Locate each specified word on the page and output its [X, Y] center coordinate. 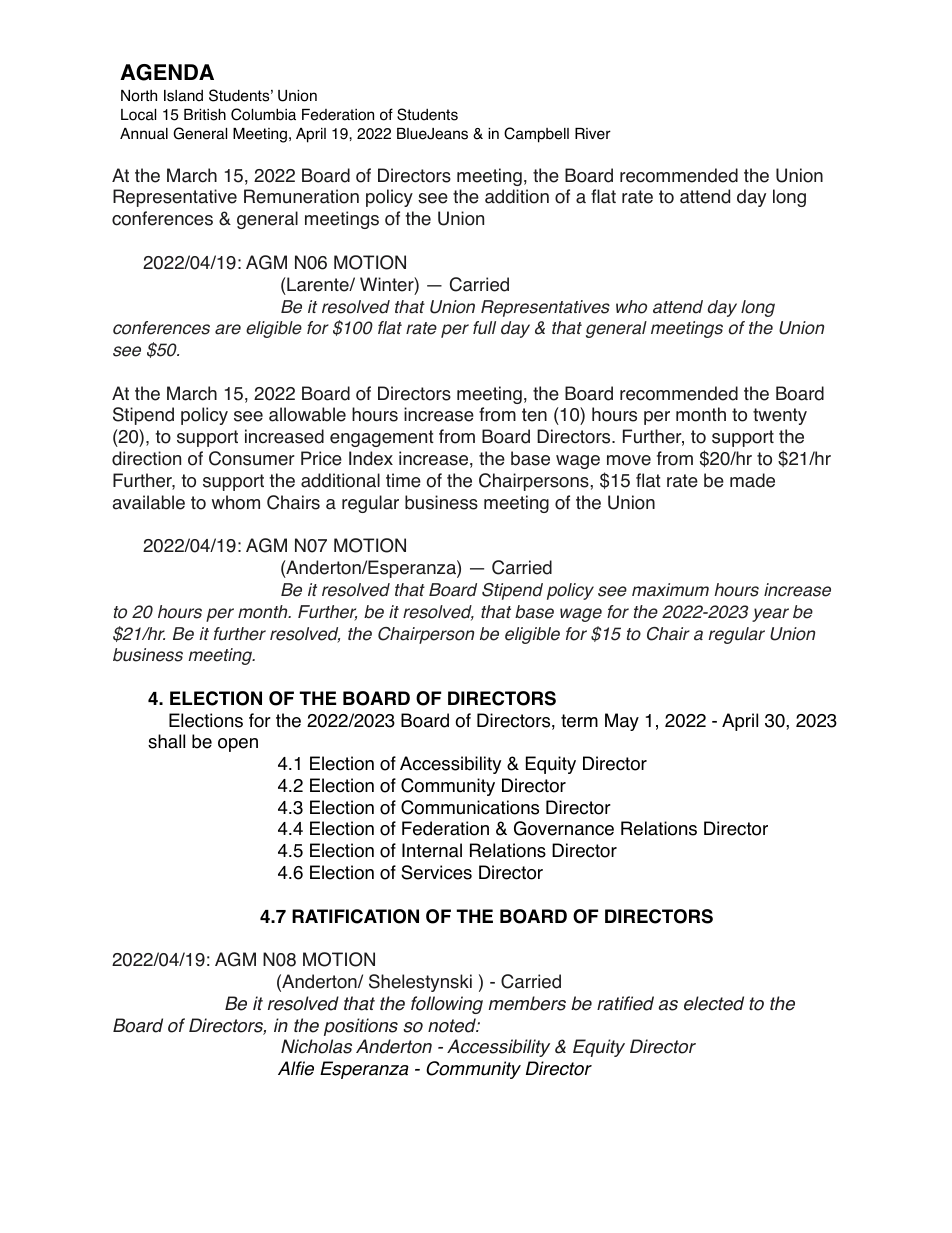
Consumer [252, 458]
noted [453, 1025]
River [593, 134]
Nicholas [316, 1046]
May [622, 722]
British [205, 114]
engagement [382, 438]
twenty [780, 416]
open [238, 745]
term [579, 721]
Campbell [536, 135]
